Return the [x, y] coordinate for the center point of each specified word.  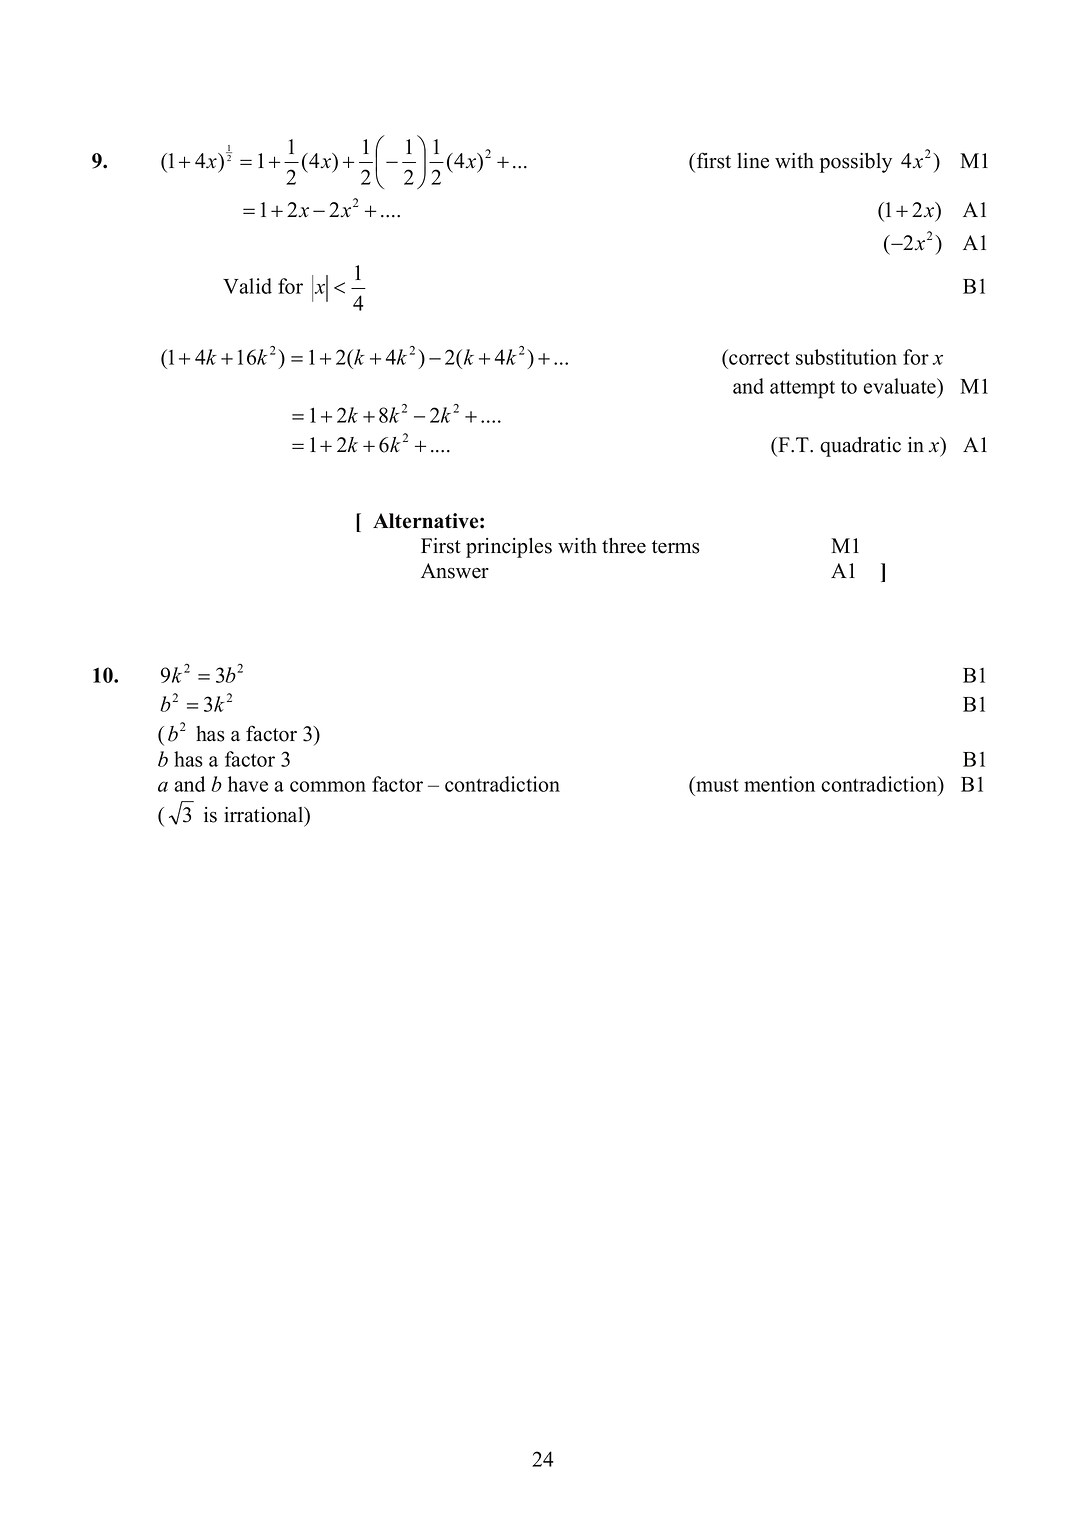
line [753, 161]
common [328, 786]
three [624, 546]
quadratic [860, 447]
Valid [247, 286]
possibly [856, 163]
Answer [455, 571]
